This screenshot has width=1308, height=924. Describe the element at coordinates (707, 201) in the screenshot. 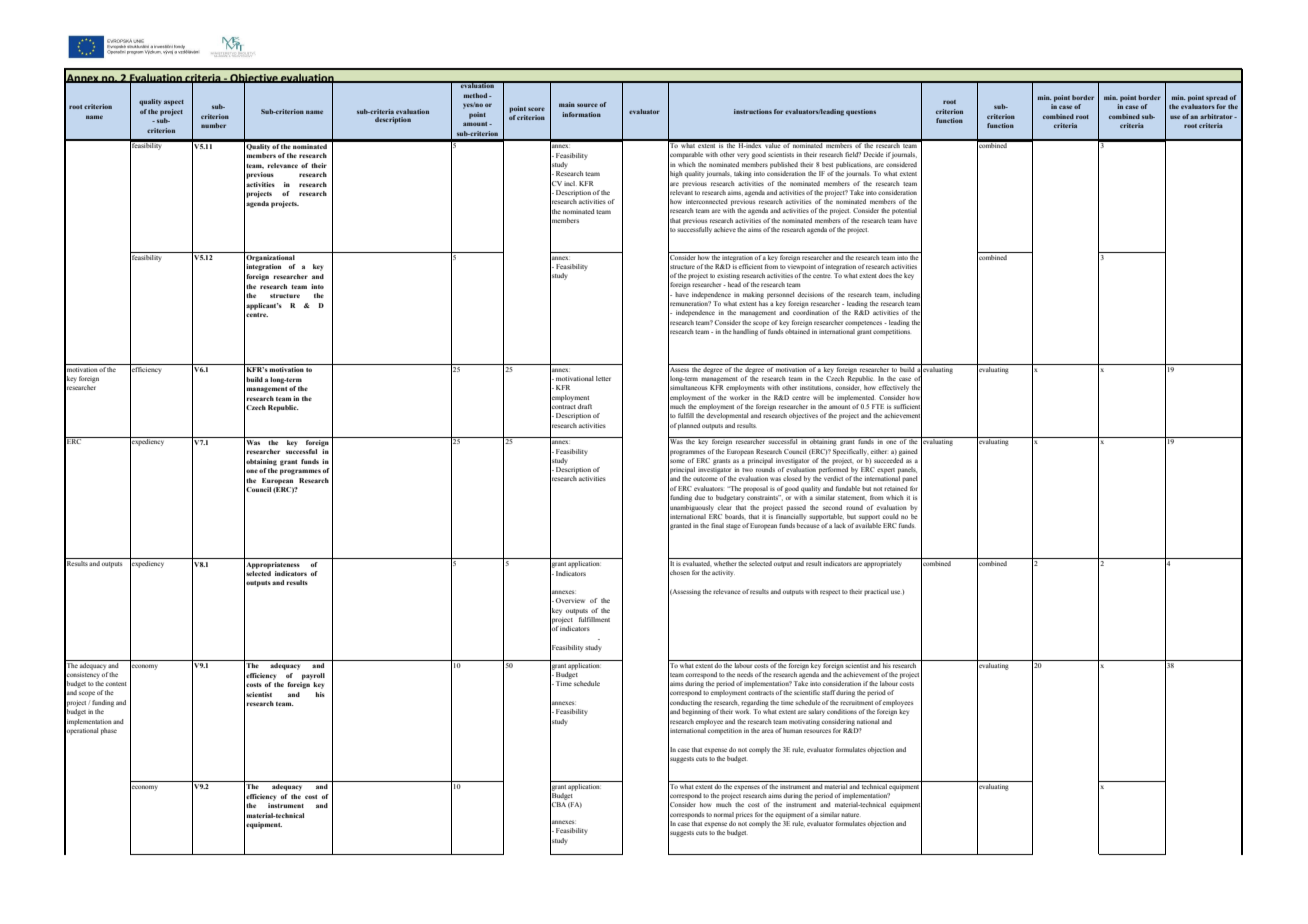

I see `interconnected` at that location.
